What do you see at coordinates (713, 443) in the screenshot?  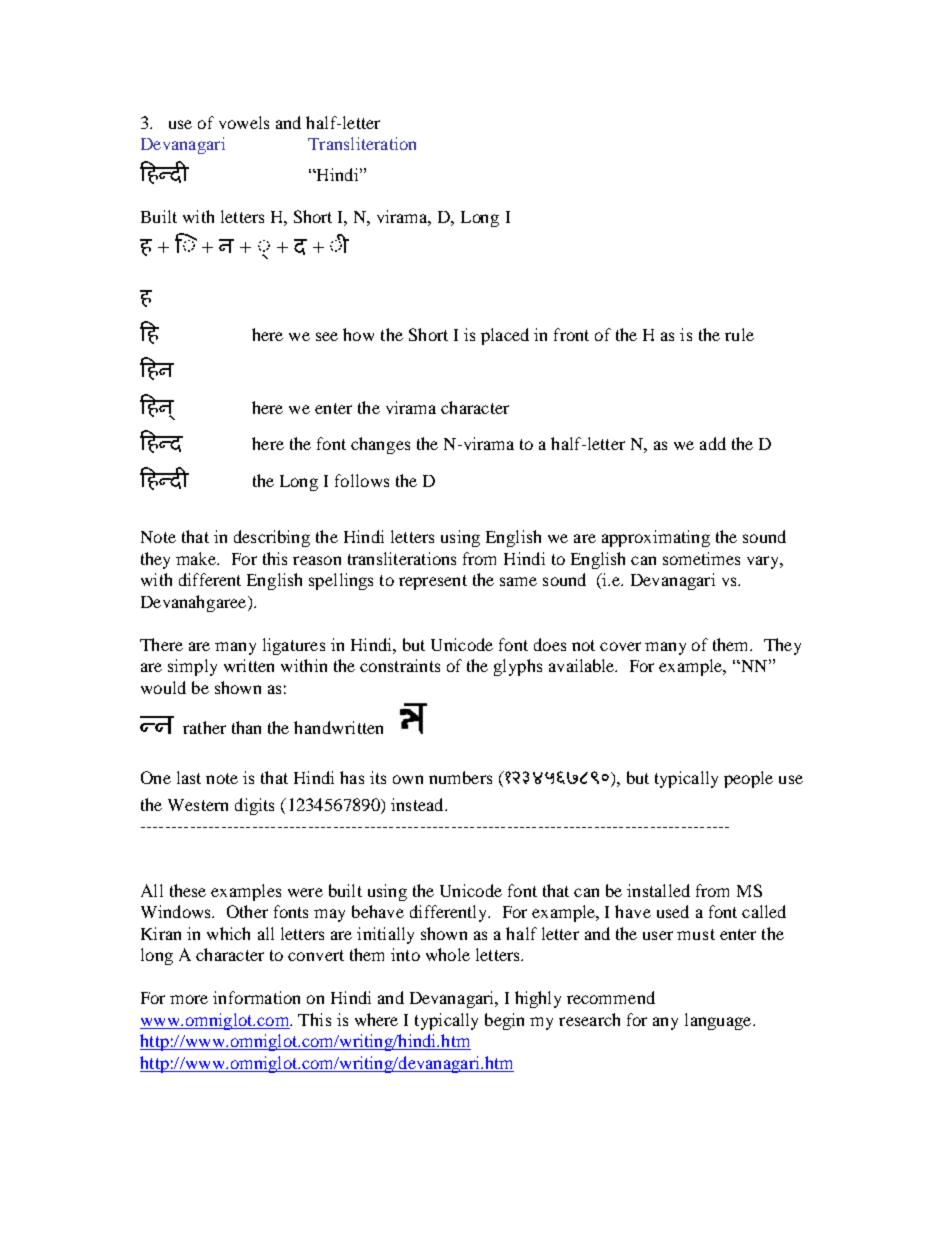 I see `add` at bounding box center [713, 443].
